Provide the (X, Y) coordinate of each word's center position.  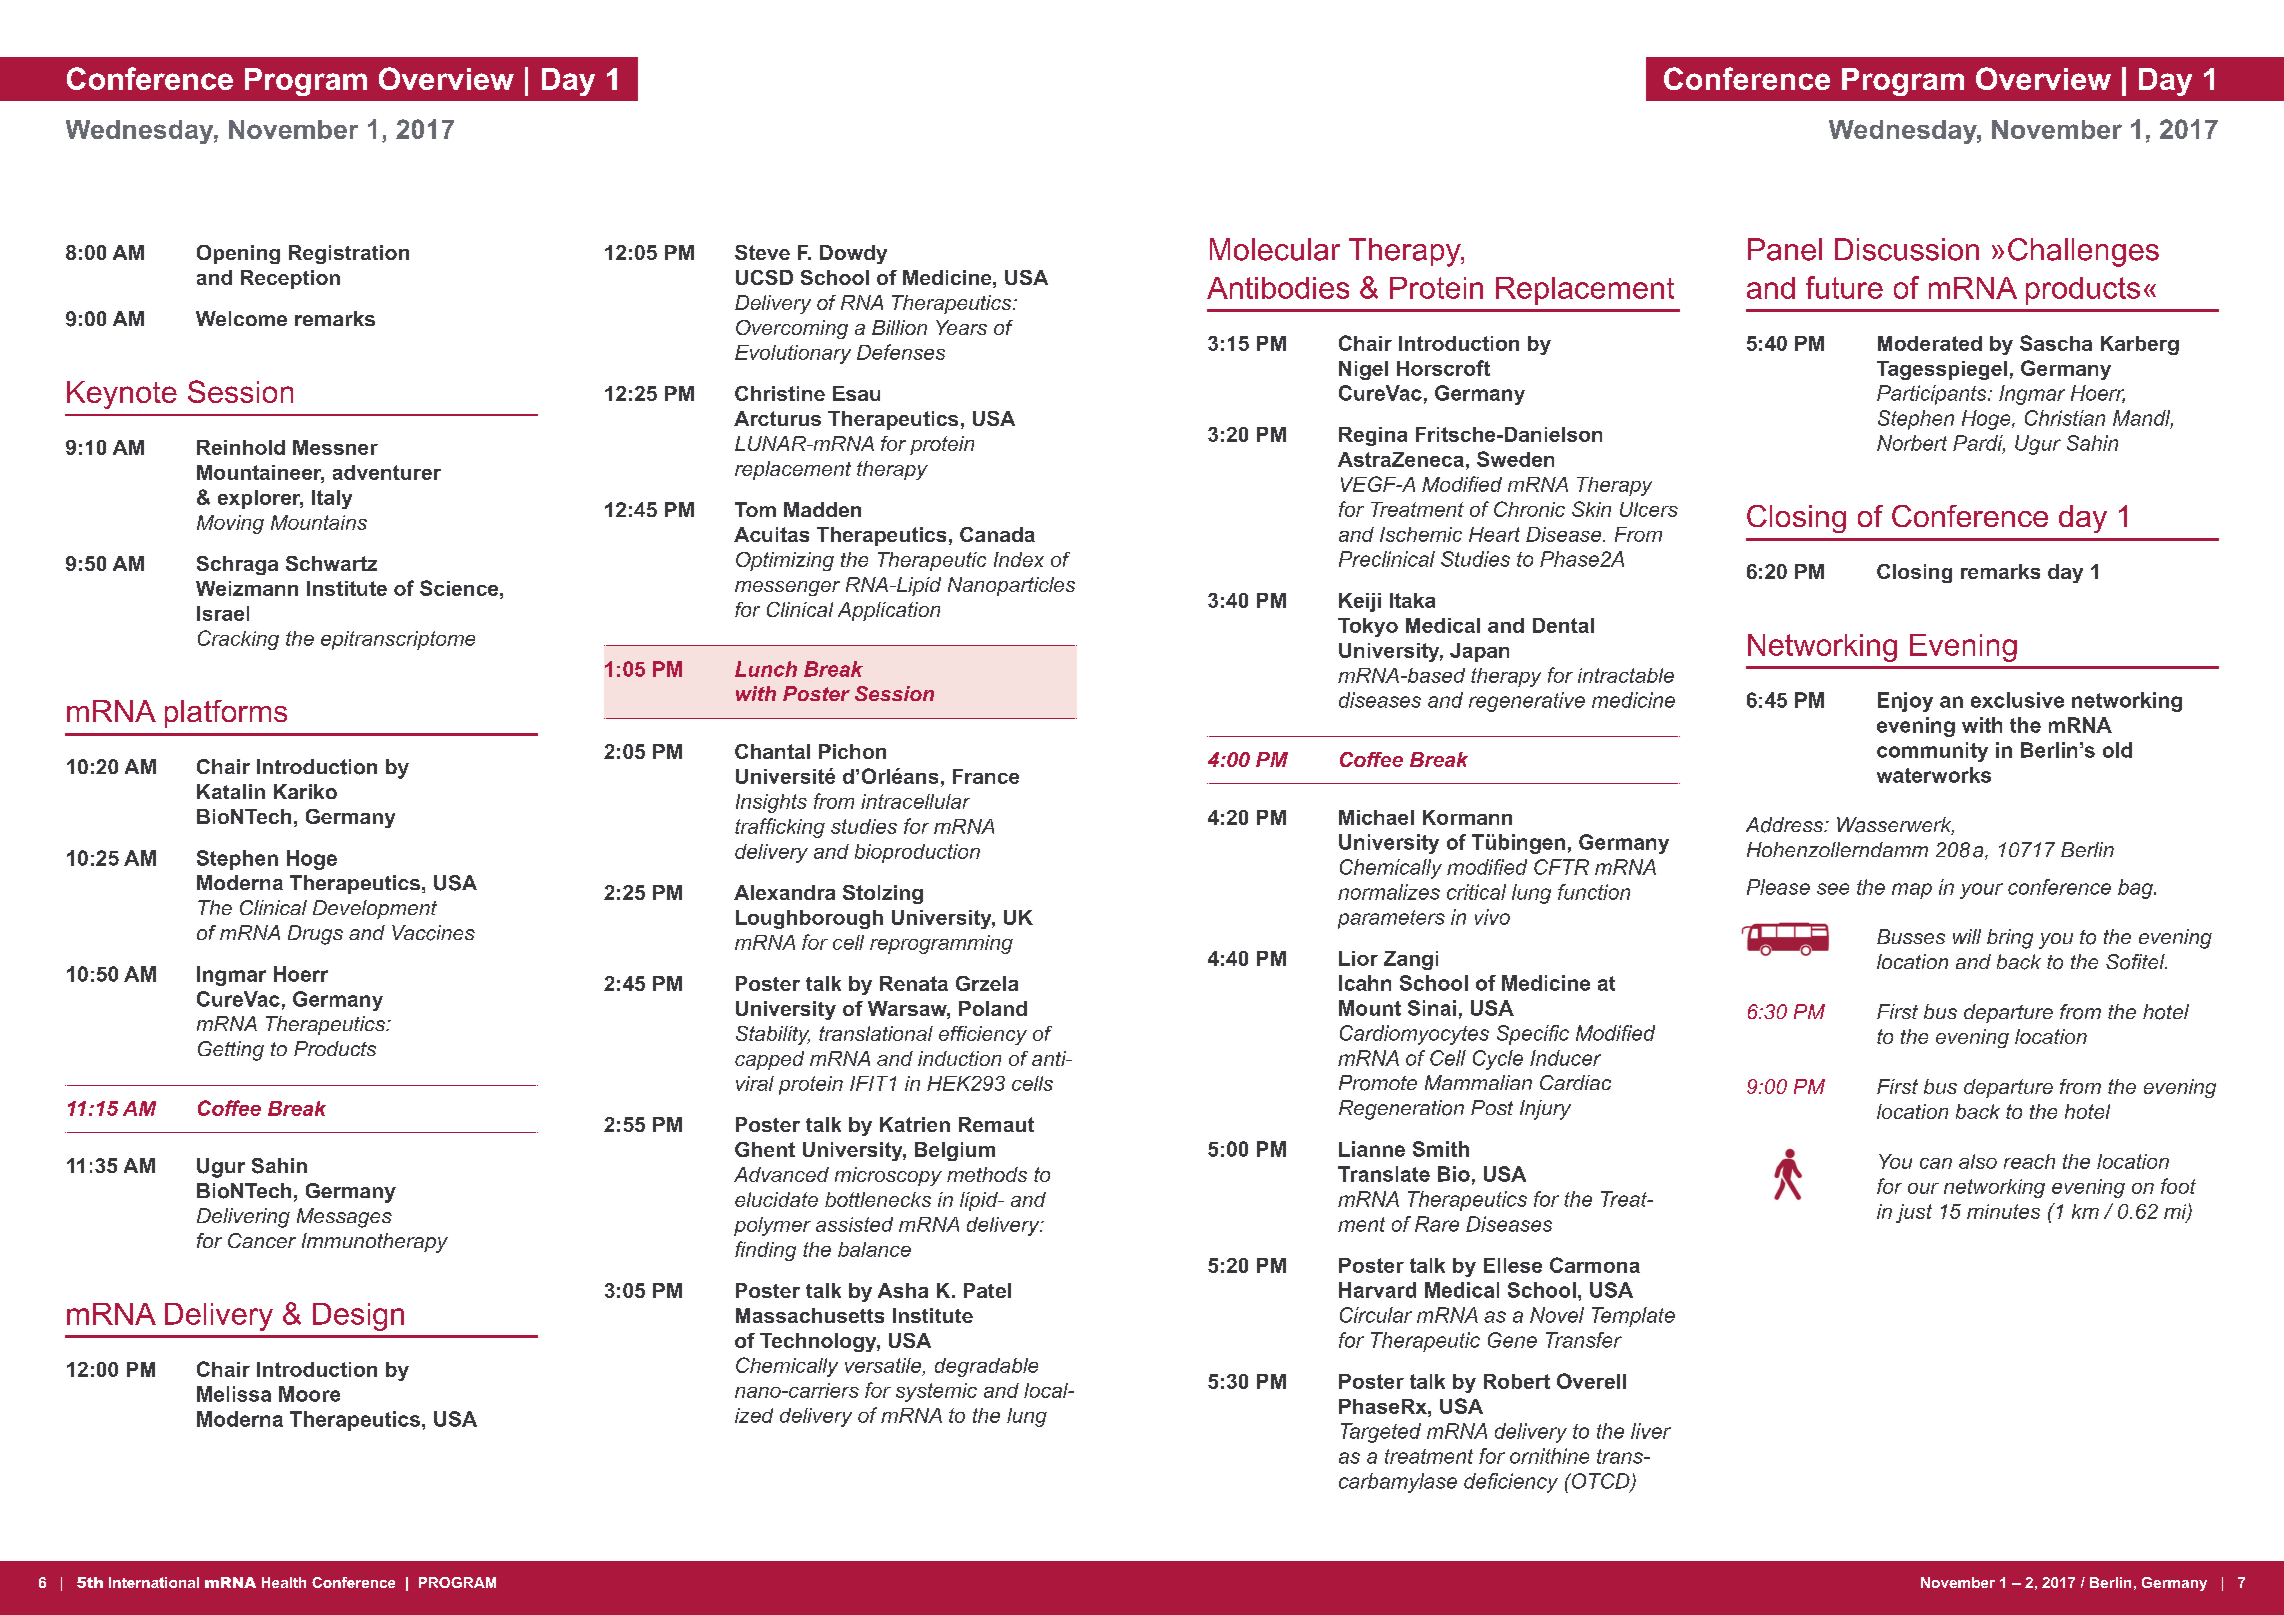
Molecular (1275, 249)
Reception (290, 279)
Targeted (1381, 1433)
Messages (344, 1218)
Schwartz (331, 563)
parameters (1391, 919)
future (1844, 287)
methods (987, 1174)
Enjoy (1905, 702)
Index (1019, 559)
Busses (1911, 936)
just (1914, 1213)
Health (284, 1582)
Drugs (315, 935)
